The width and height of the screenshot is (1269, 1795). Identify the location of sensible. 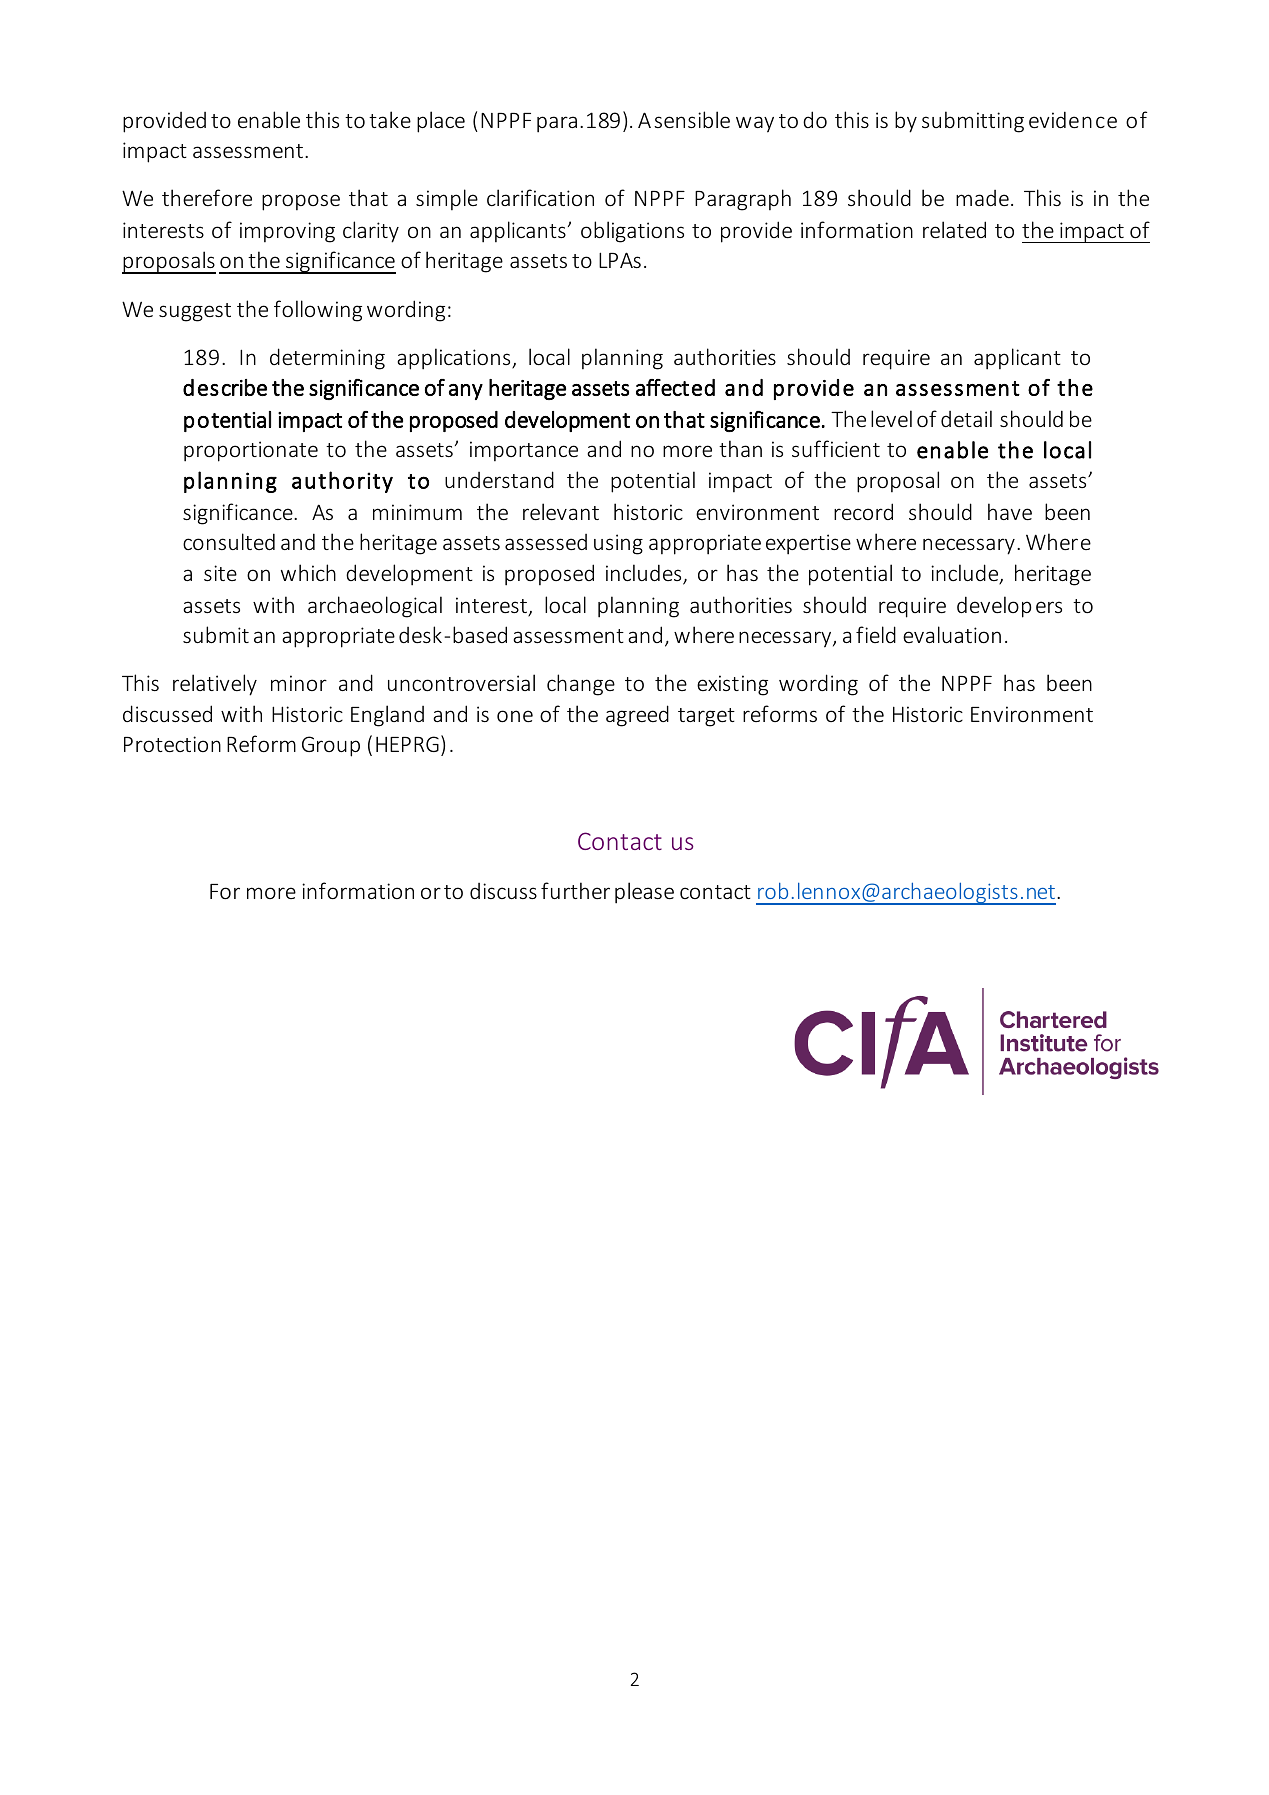
(692, 119).
